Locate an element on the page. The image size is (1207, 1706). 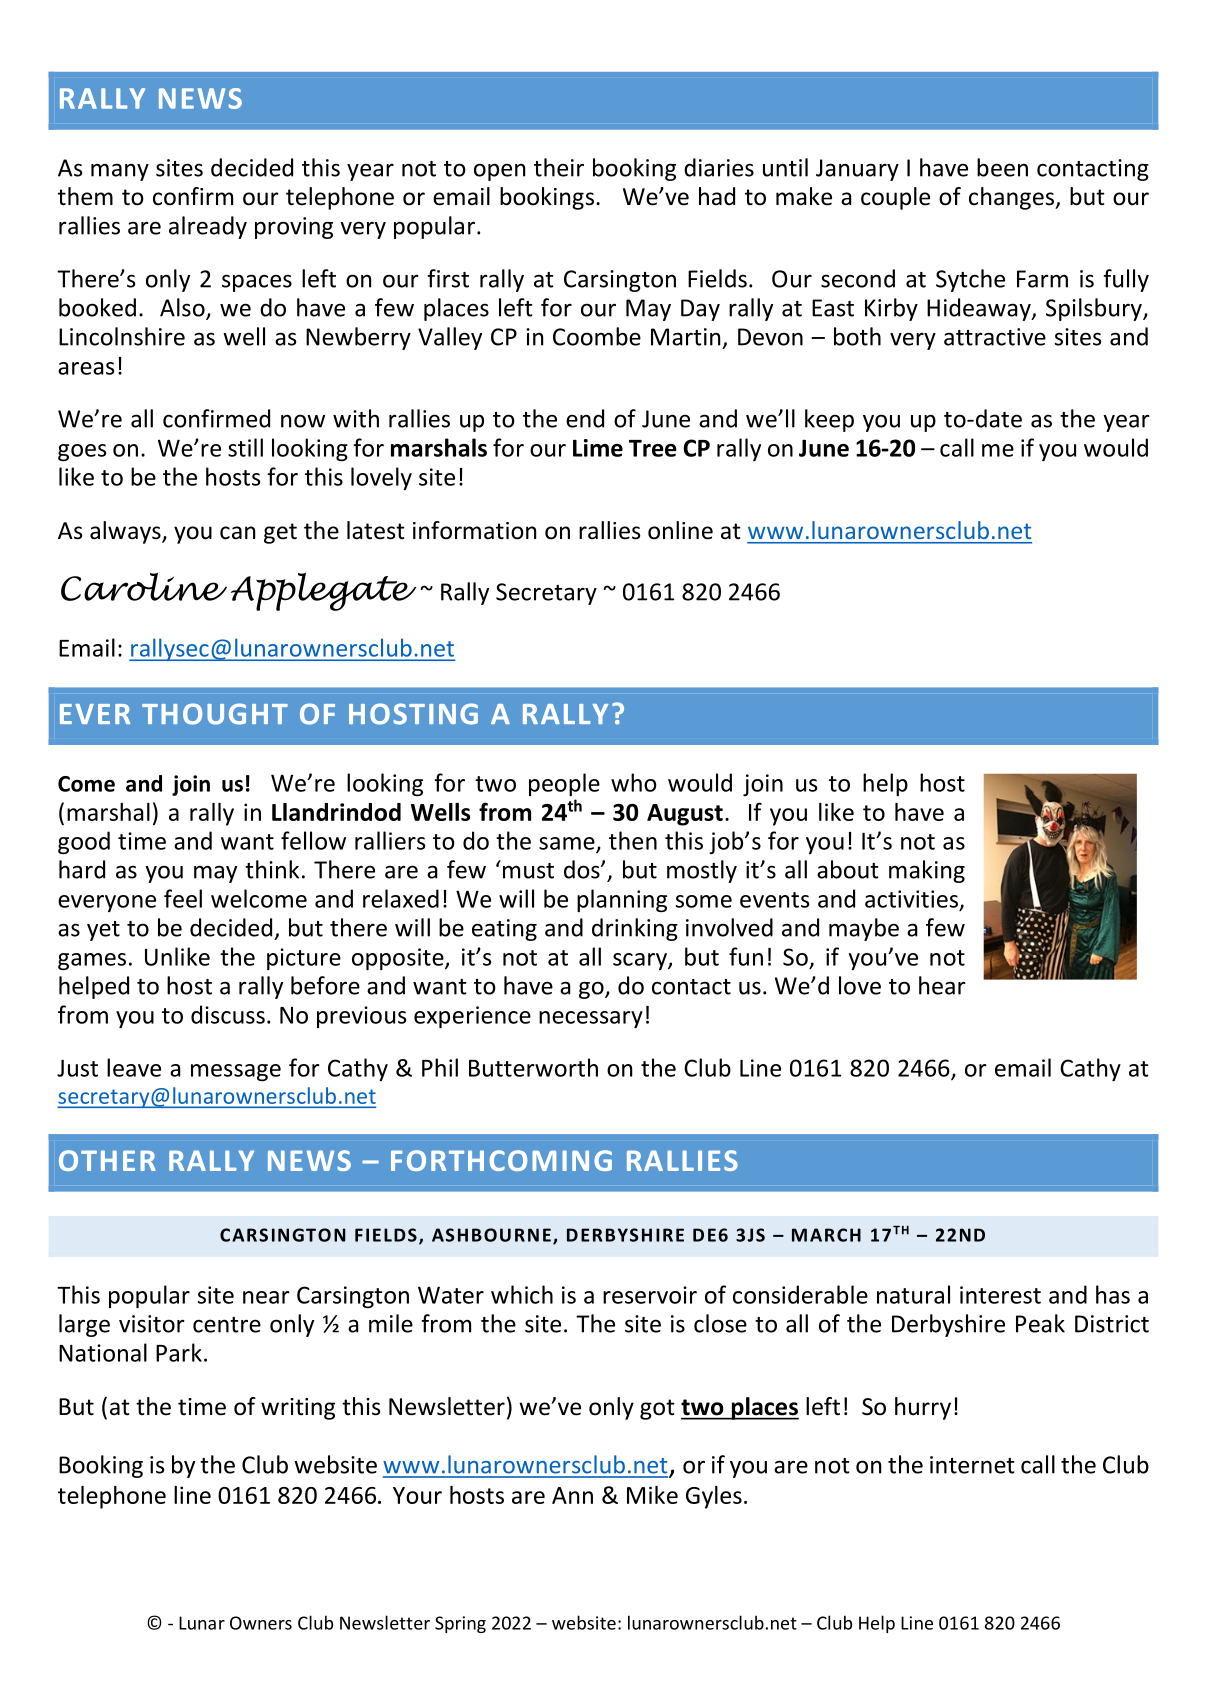
their is located at coordinates (559, 167).
